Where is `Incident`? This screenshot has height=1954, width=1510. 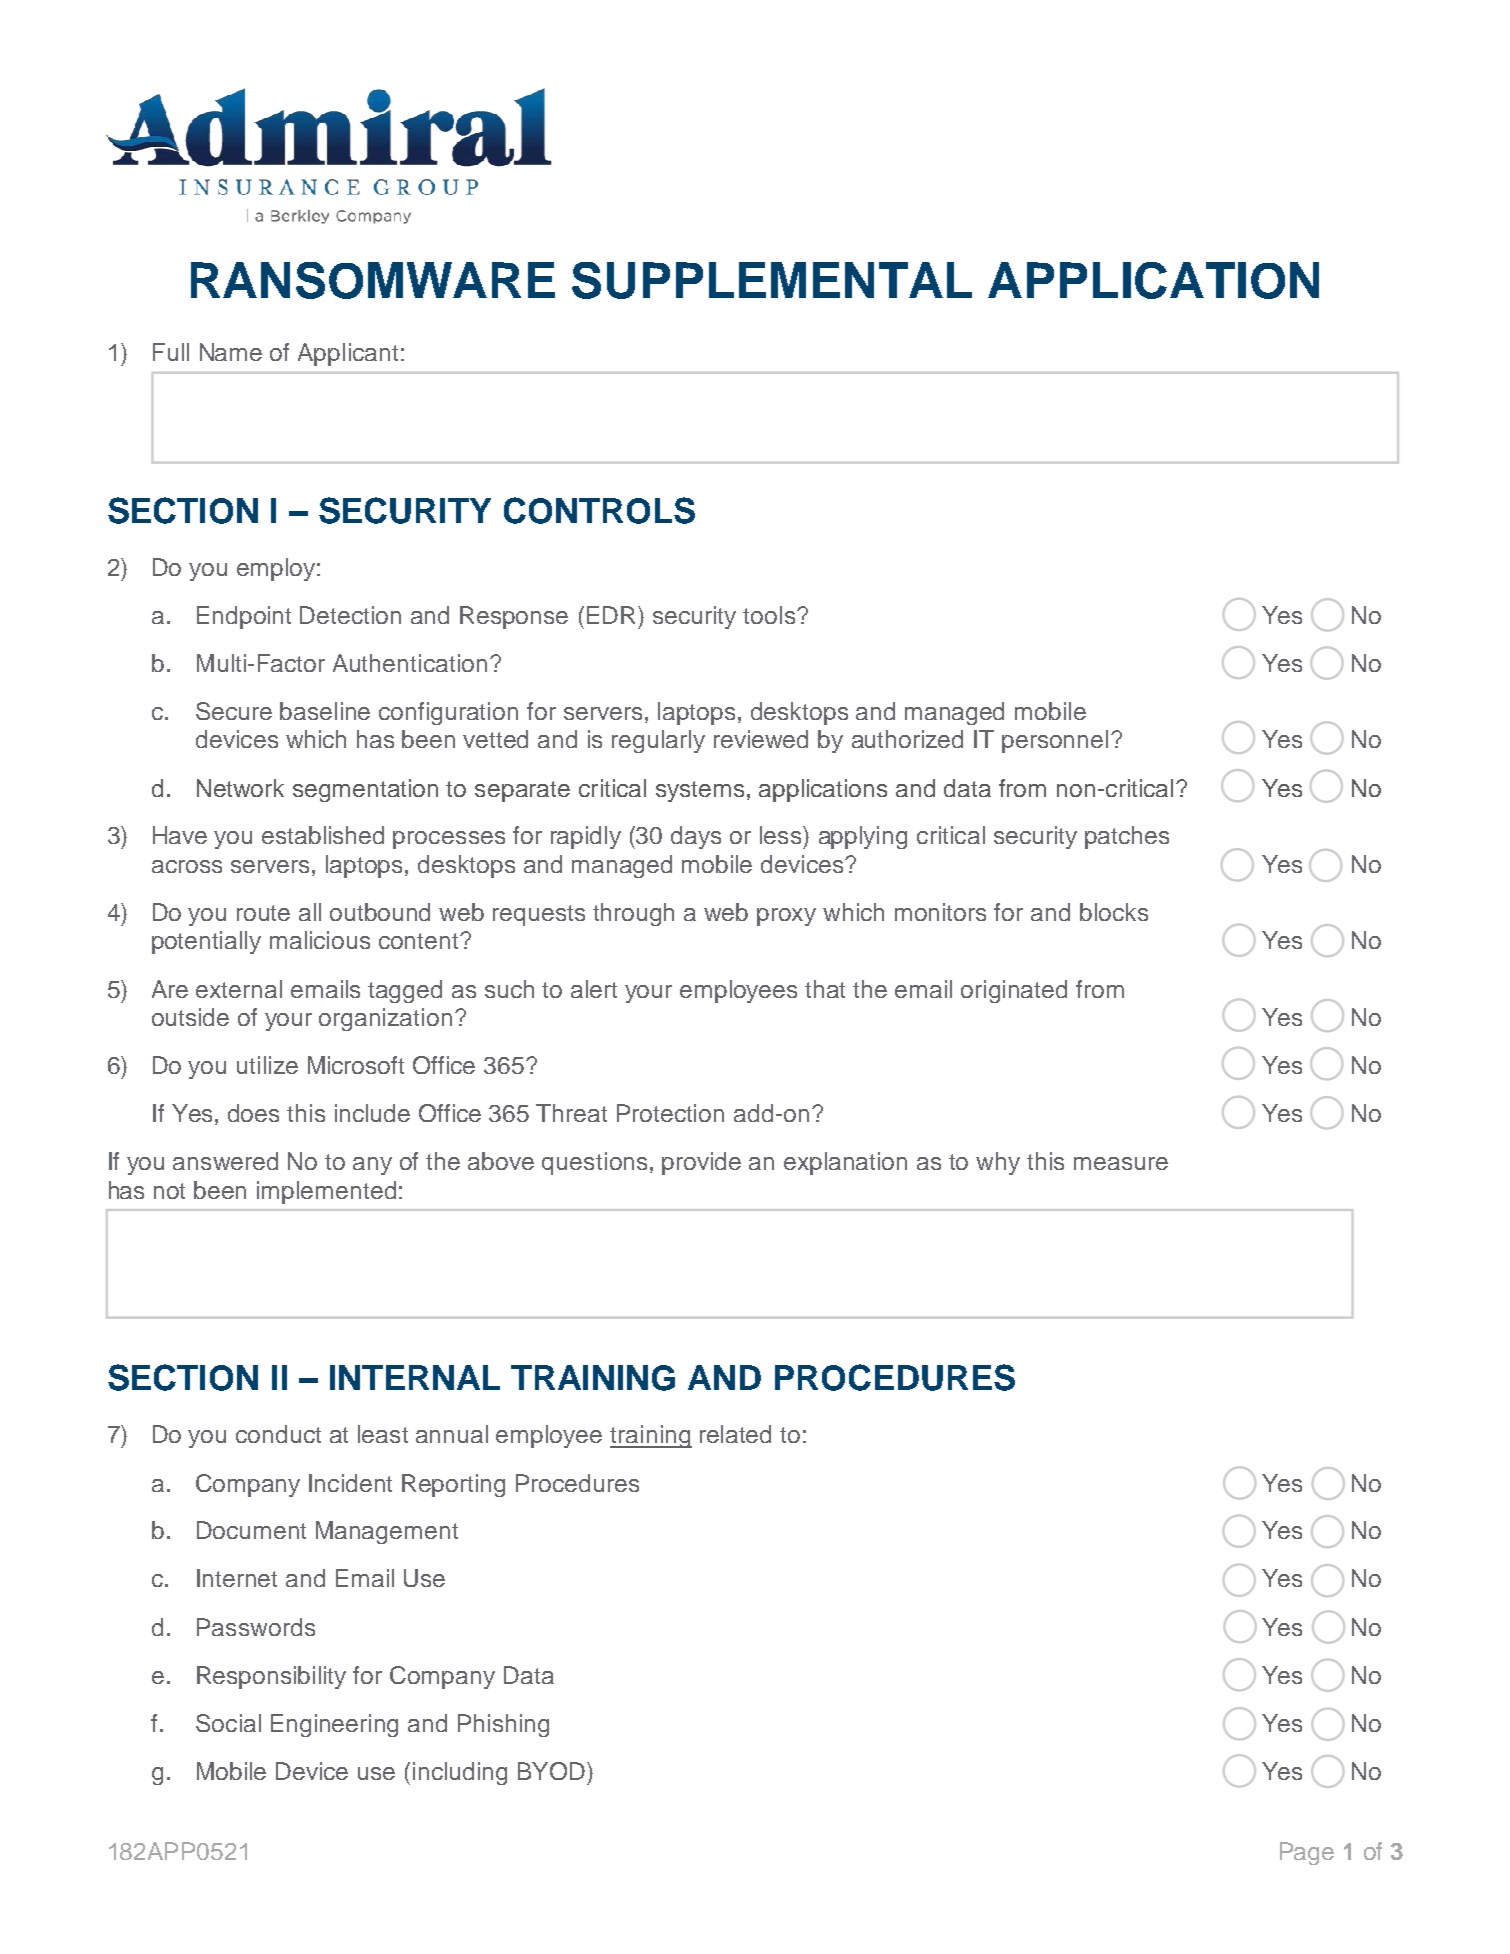 Incident is located at coordinates (350, 1483).
